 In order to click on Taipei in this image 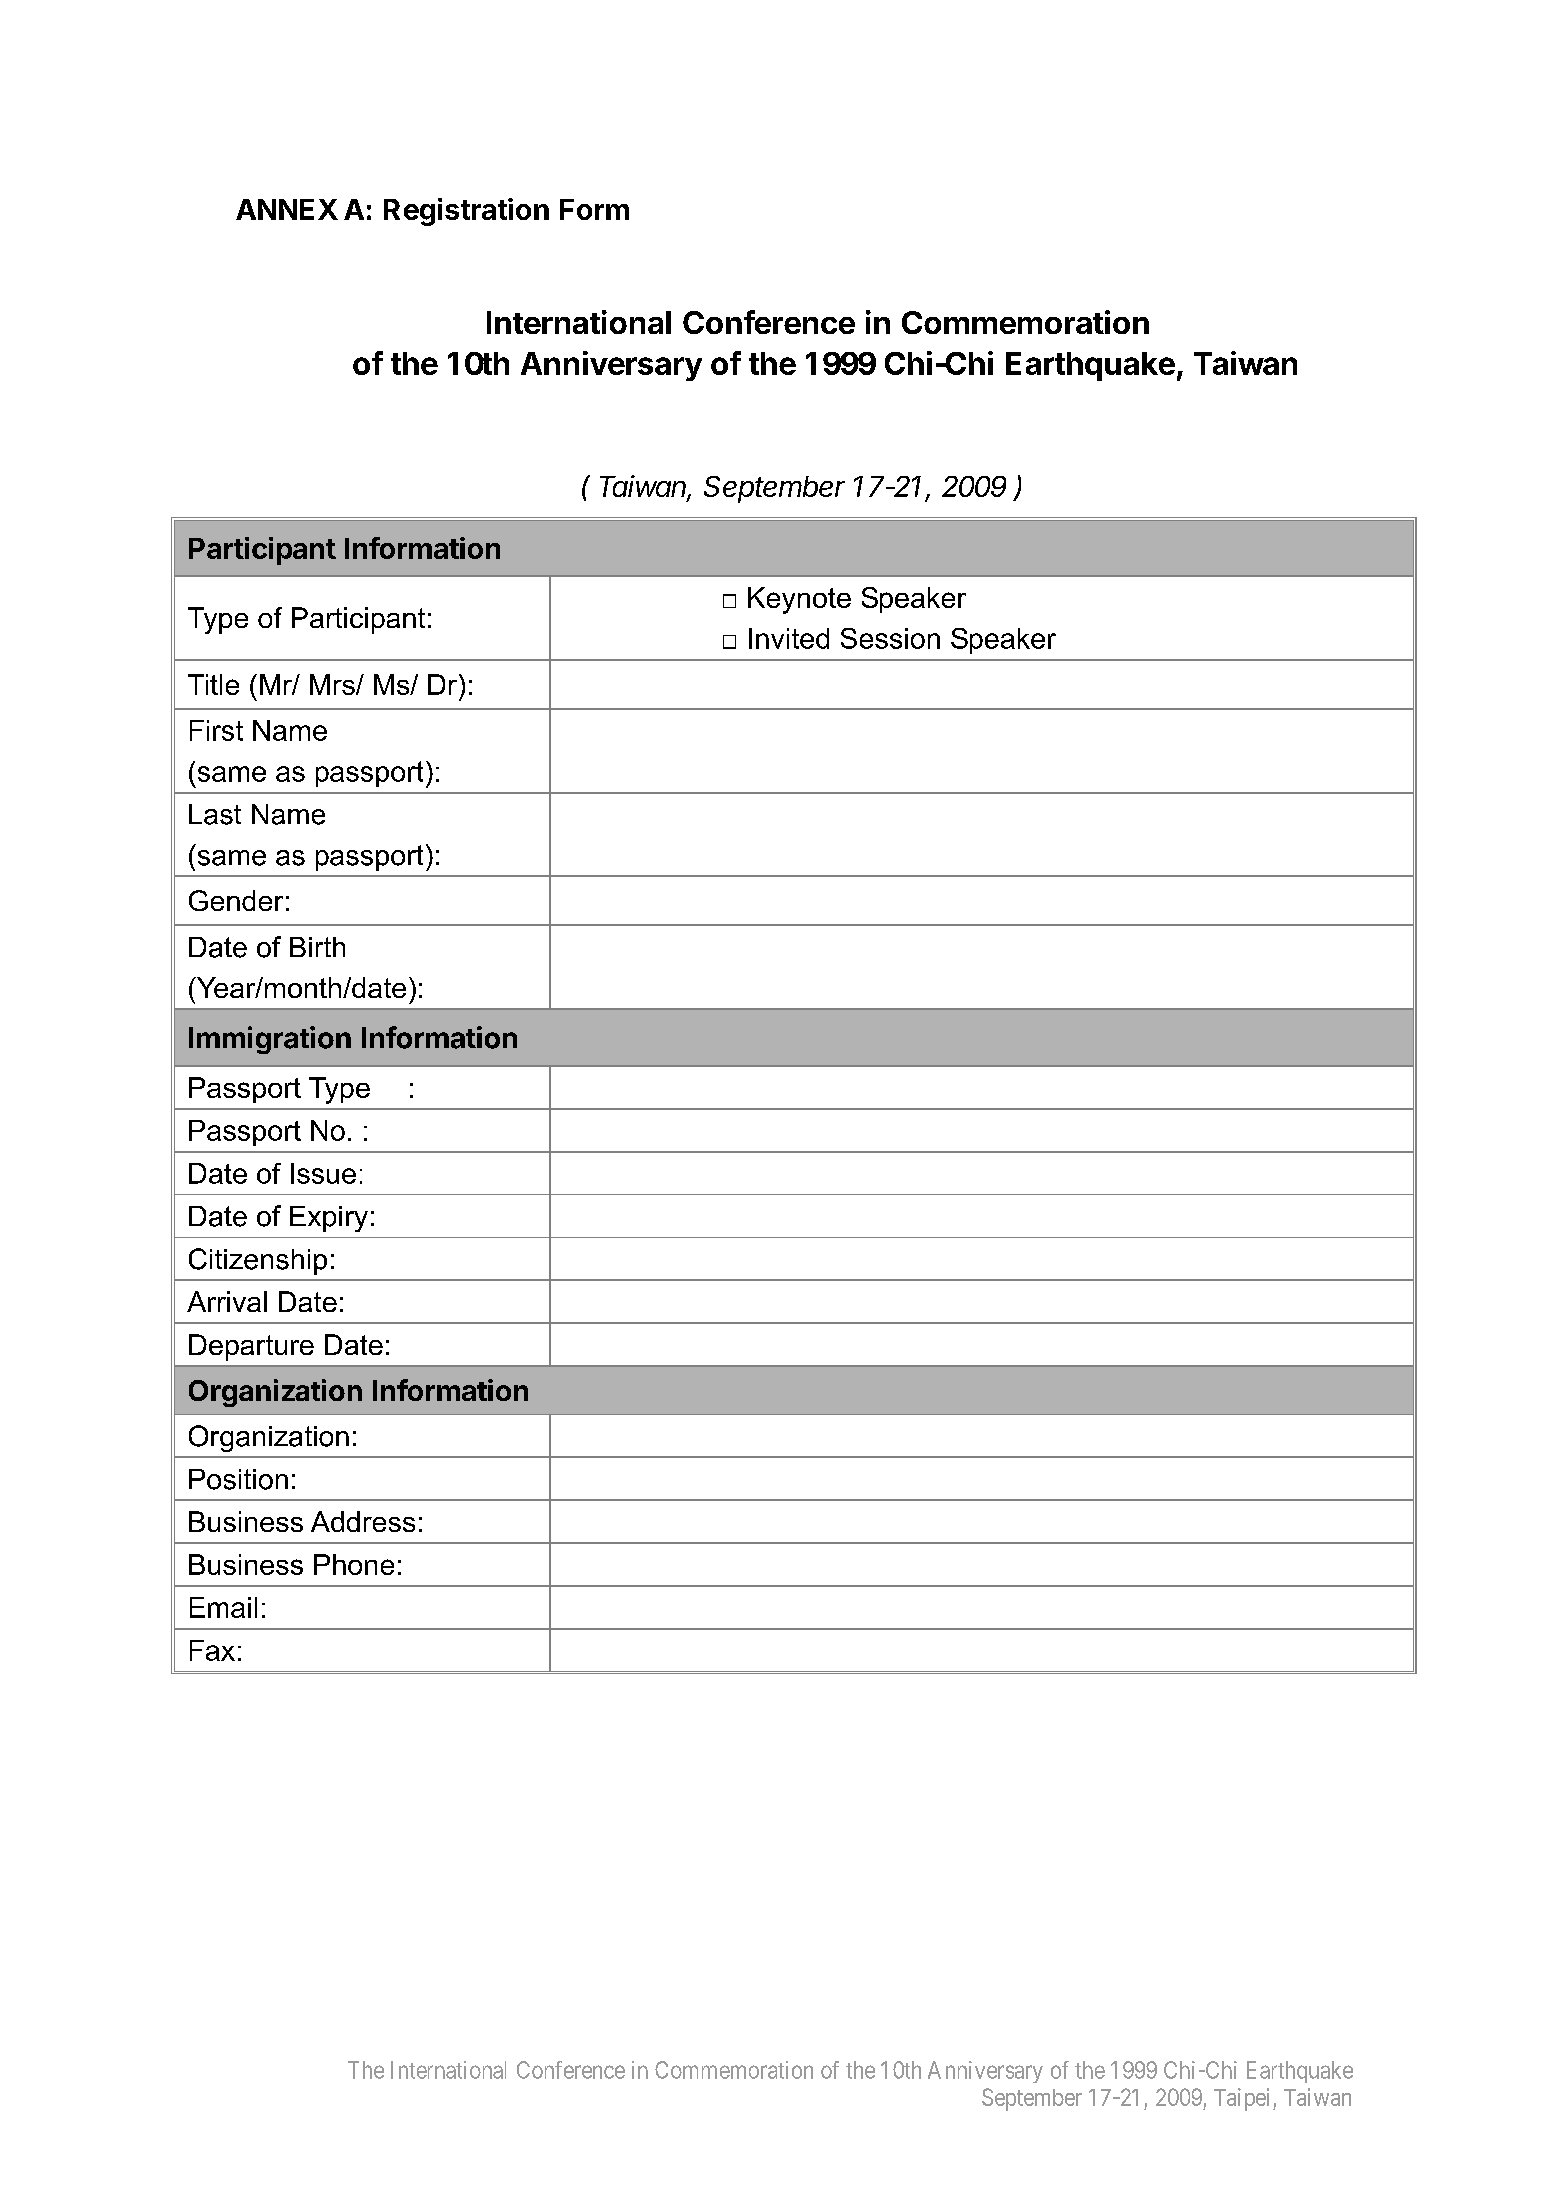, I will do `click(1244, 2099)`.
